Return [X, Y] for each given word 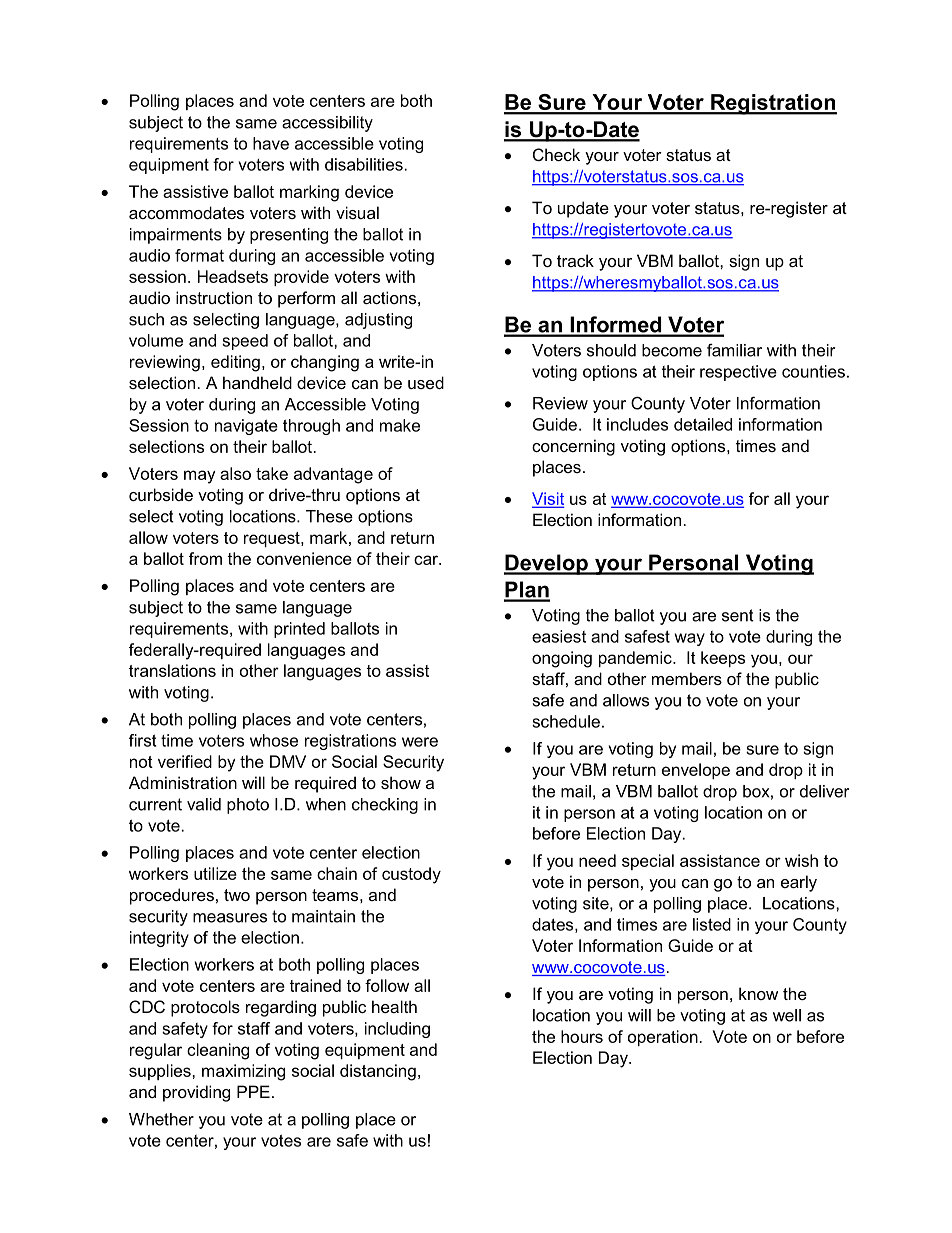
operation [663, 1038]
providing [196, 1093]
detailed [703, 424]
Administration [183, 782]
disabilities [364, 164]
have [271, 143]
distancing [378, 1072]
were [420, 742]
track [575, 260]
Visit [548, 499]
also [235, 473]
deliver [824, 791]
